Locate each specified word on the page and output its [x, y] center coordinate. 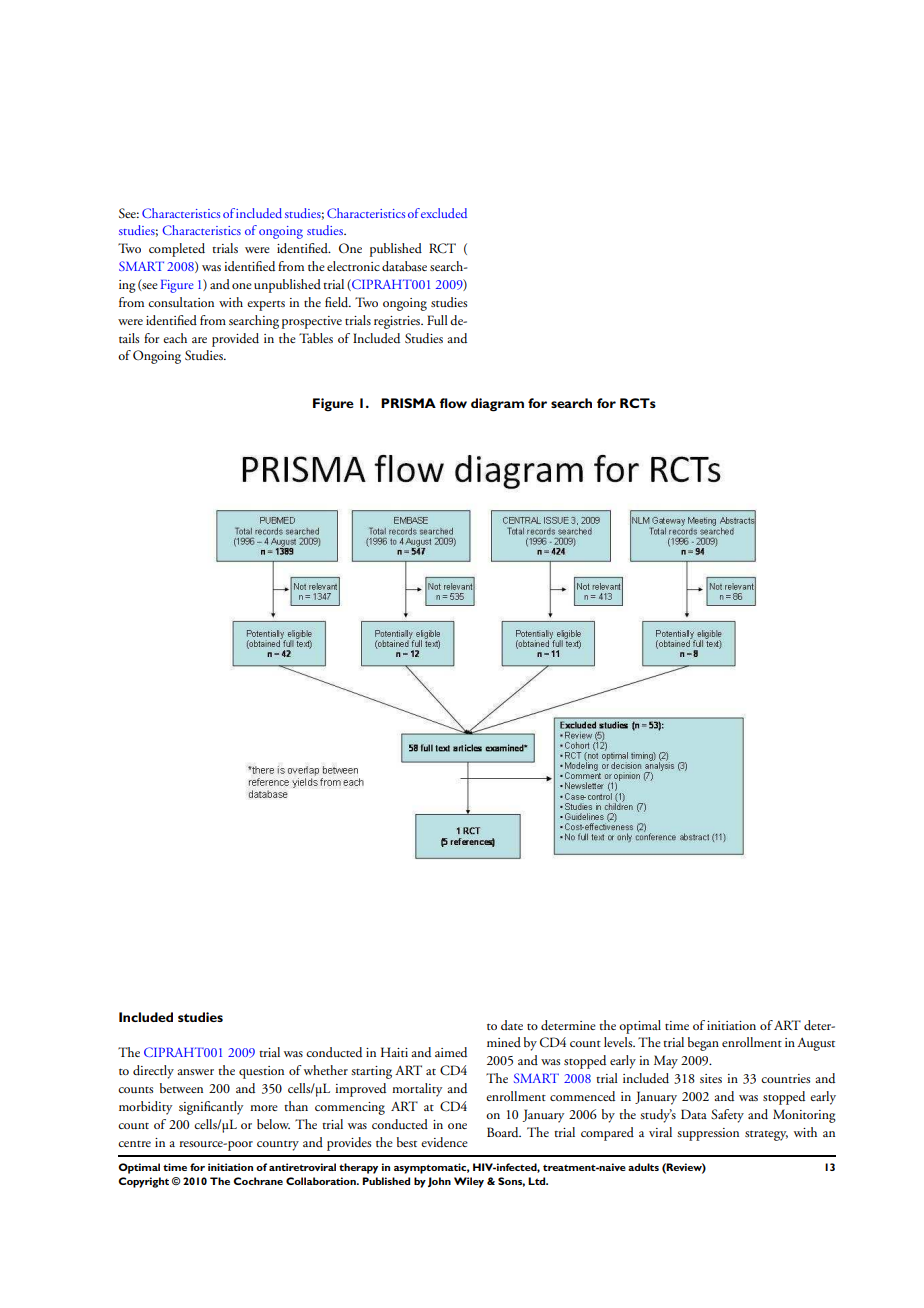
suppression [708, 1134]
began [703, 1044]
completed [177, 250]
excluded [444, 213]
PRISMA [408, 403]
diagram [497, 405]
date [512, 1025]
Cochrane [258, 1181]
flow [453, 403]
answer [196, 1072]
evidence [444, 1142]
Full [437, 320]
